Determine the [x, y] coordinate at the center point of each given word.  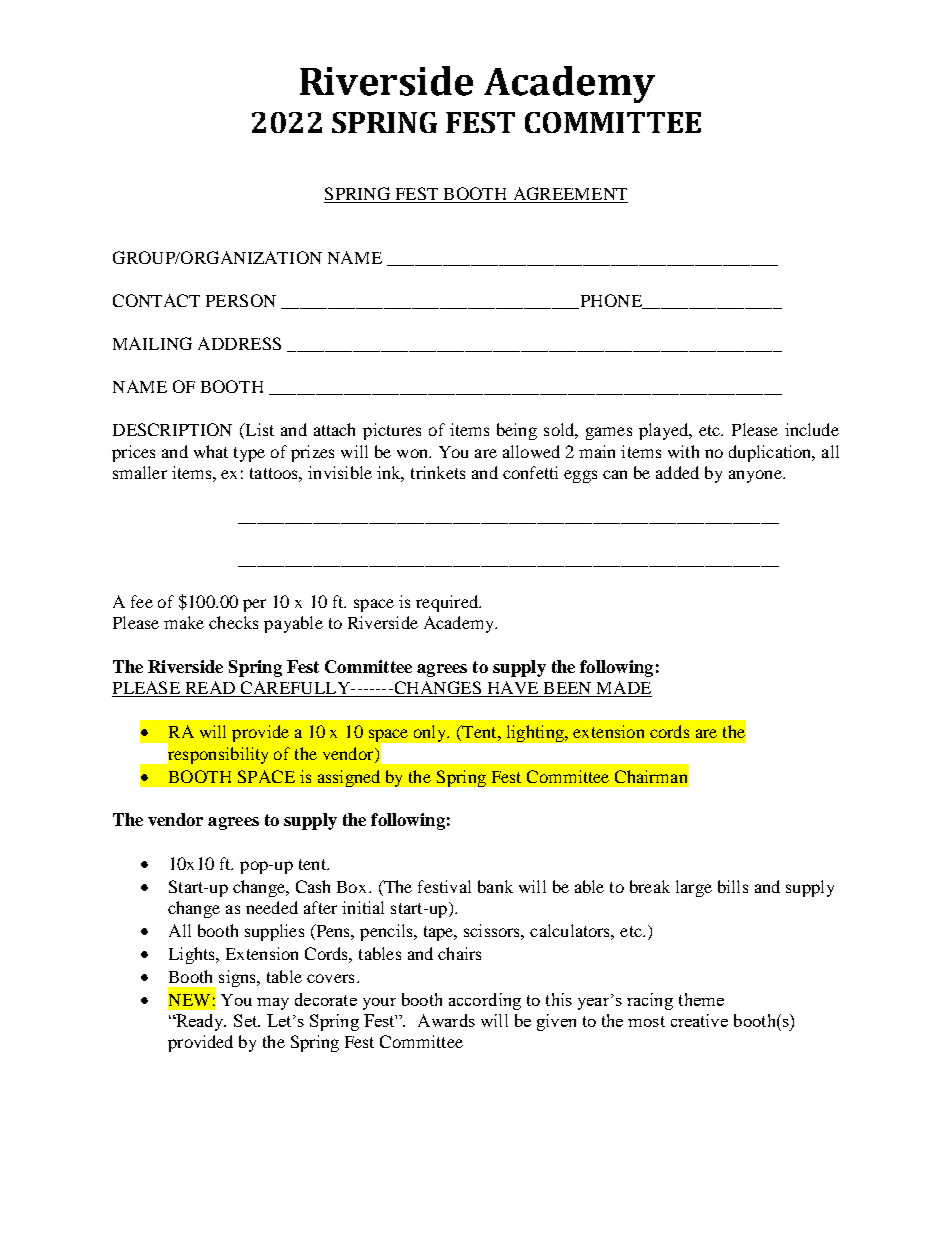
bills [733, 886]
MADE [624, 687]
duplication [771, 453]
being [517, 431]
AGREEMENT [570, 193]
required [448, 603]
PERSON [241, 300]
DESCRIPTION [172, 429]
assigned [349, 778]
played [665, 431]
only [431, 733]
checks [233, 622]
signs [238, 978]
